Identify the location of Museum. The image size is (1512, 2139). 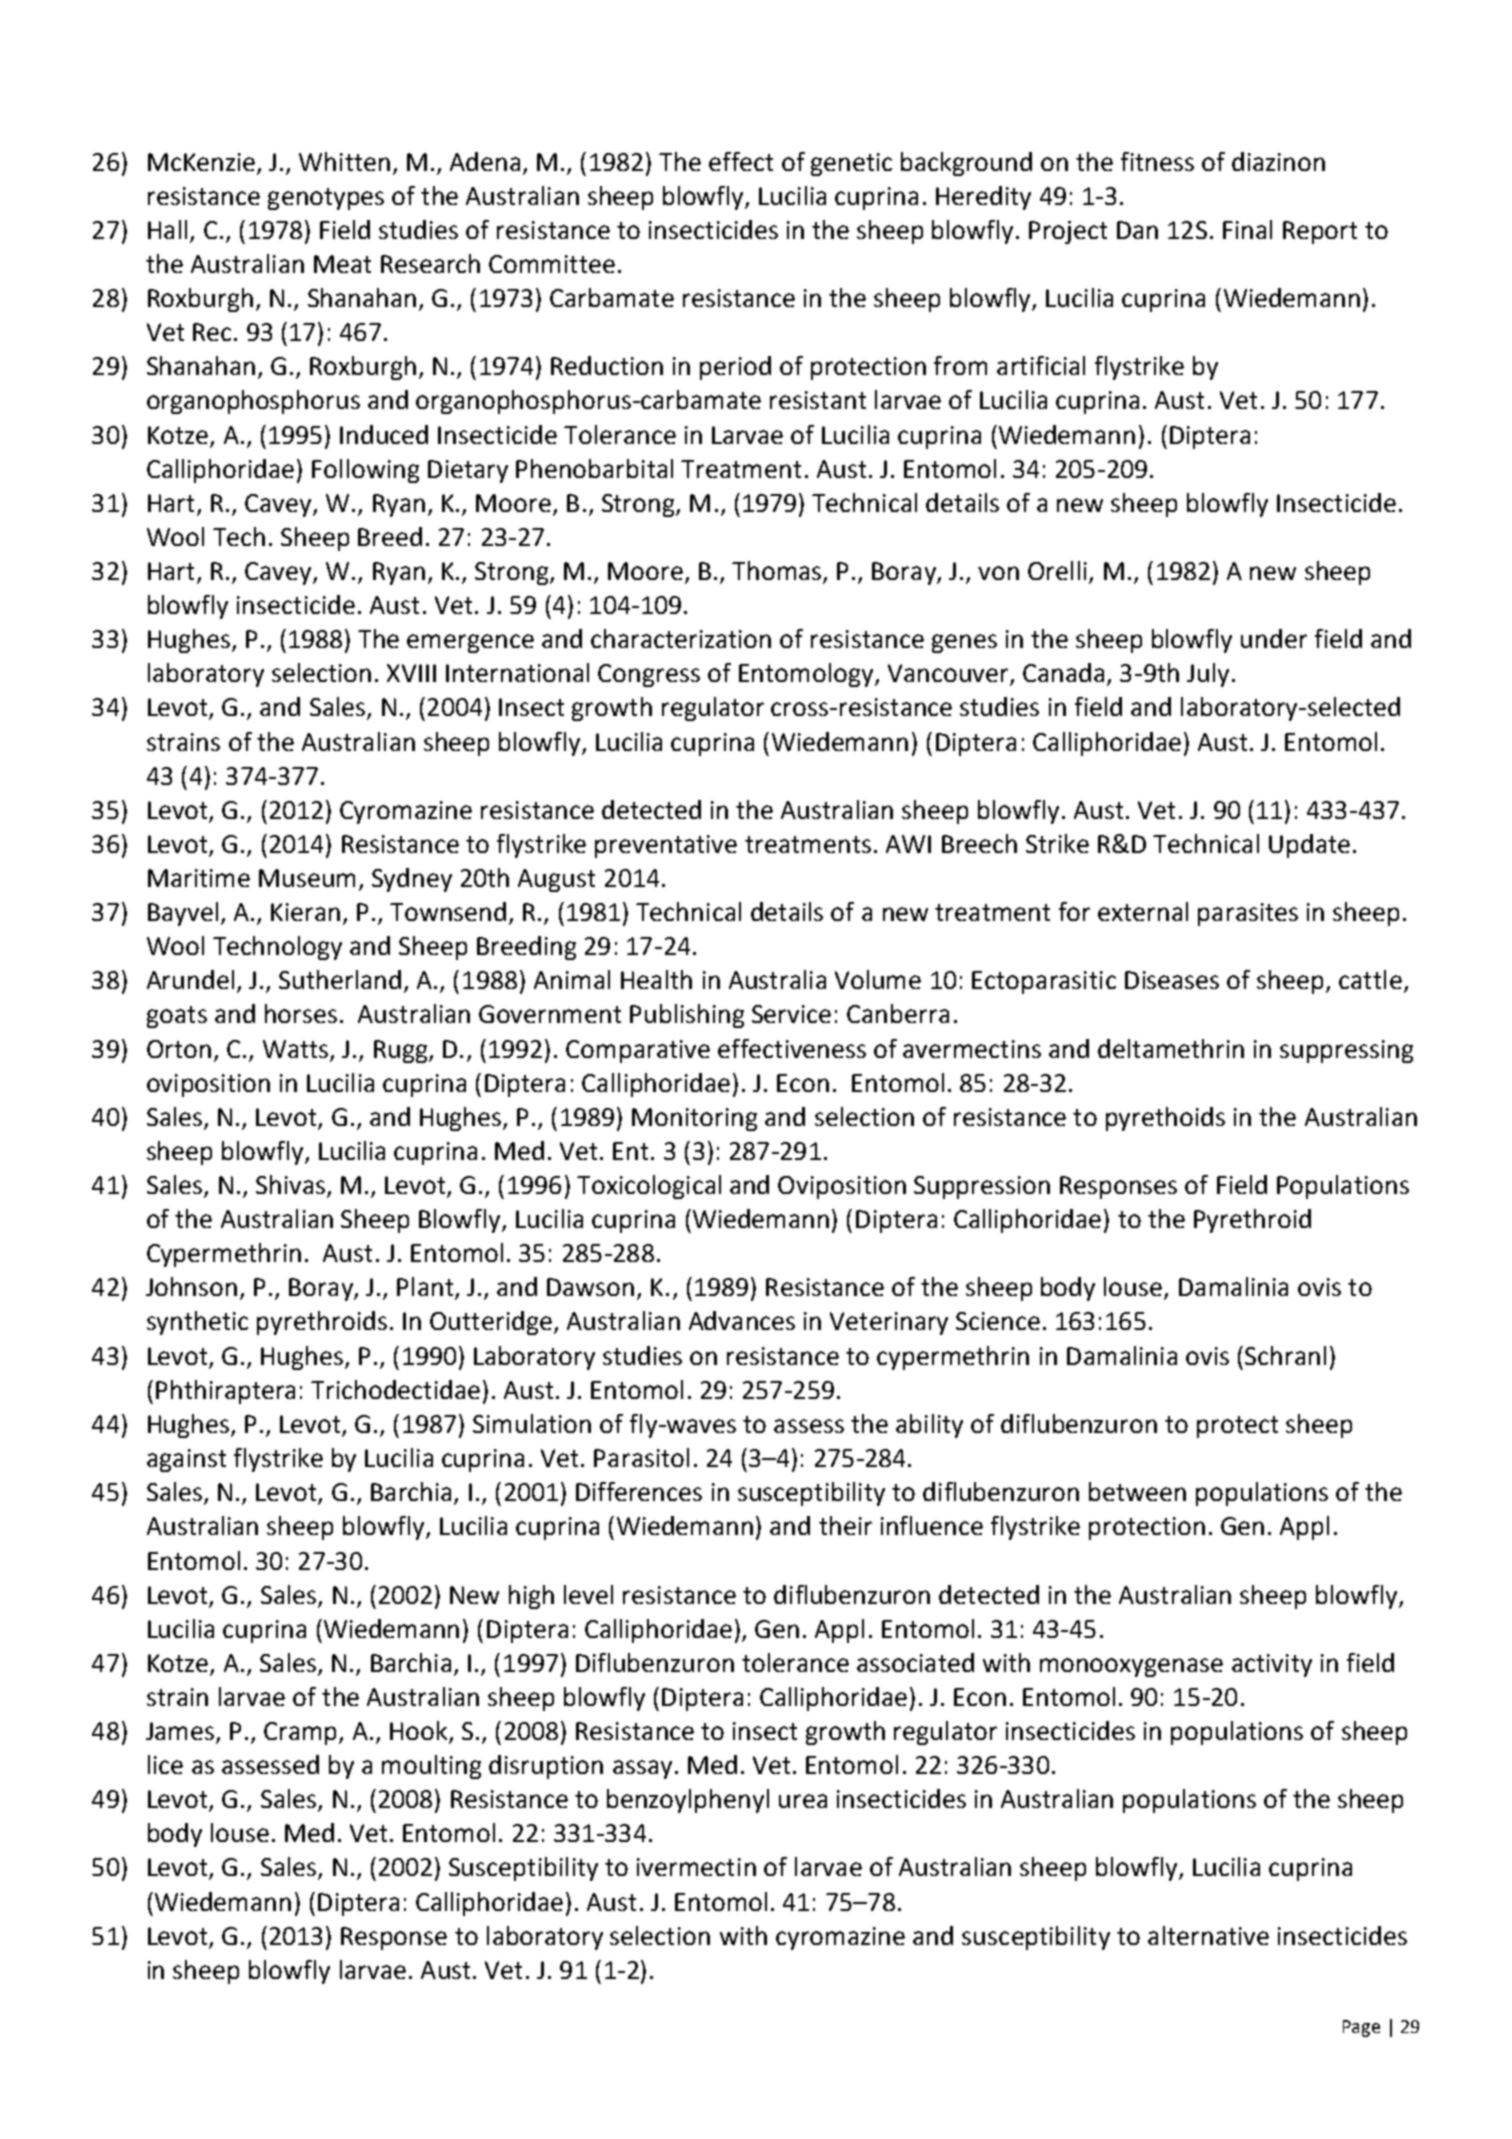
(307, 878).
